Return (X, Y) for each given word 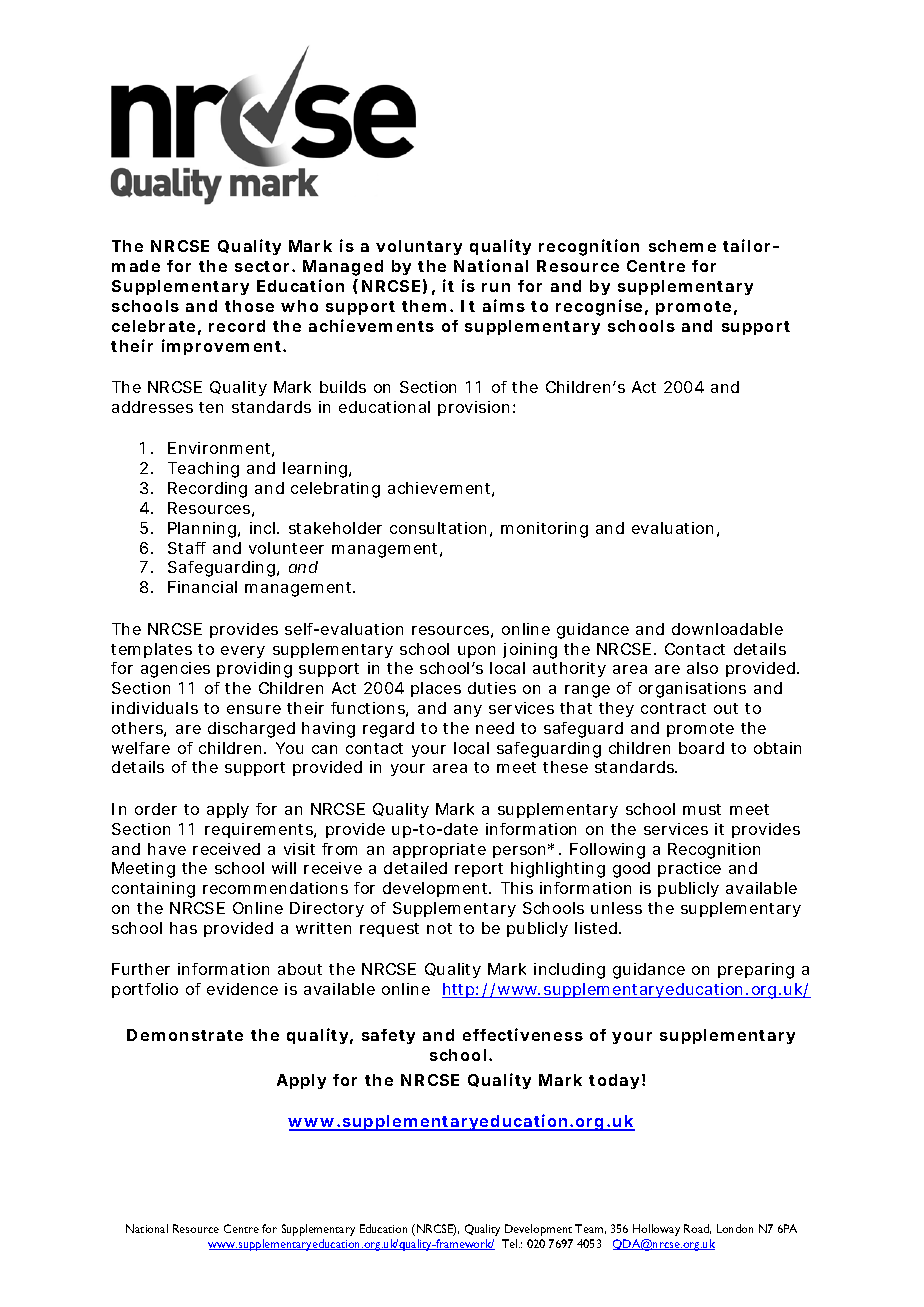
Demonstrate (185, 1035)
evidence (242, 989)
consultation (438, 528)
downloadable (727, 629)
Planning (202, 530)
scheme (682, 246)
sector (264, 266)
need (495, 728)
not (439, 928)
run (496, 287)
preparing (756, 971)
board (701, 748)
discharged (251, 730)
